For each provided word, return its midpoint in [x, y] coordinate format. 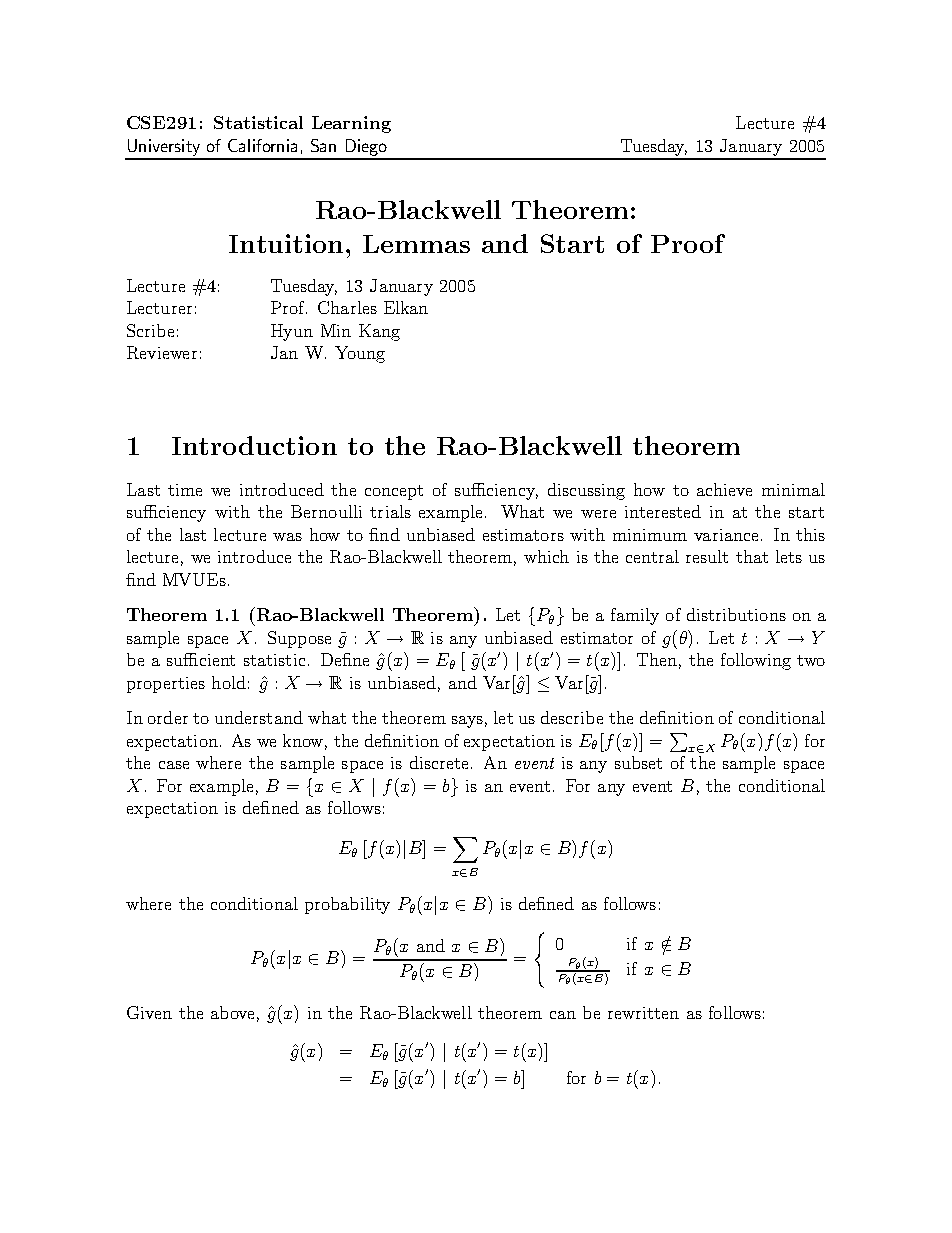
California [262, 145]
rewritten [643, 1013]
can [563, 1015]
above [232, 1012]
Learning [351, 124]
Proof [688, 243]
